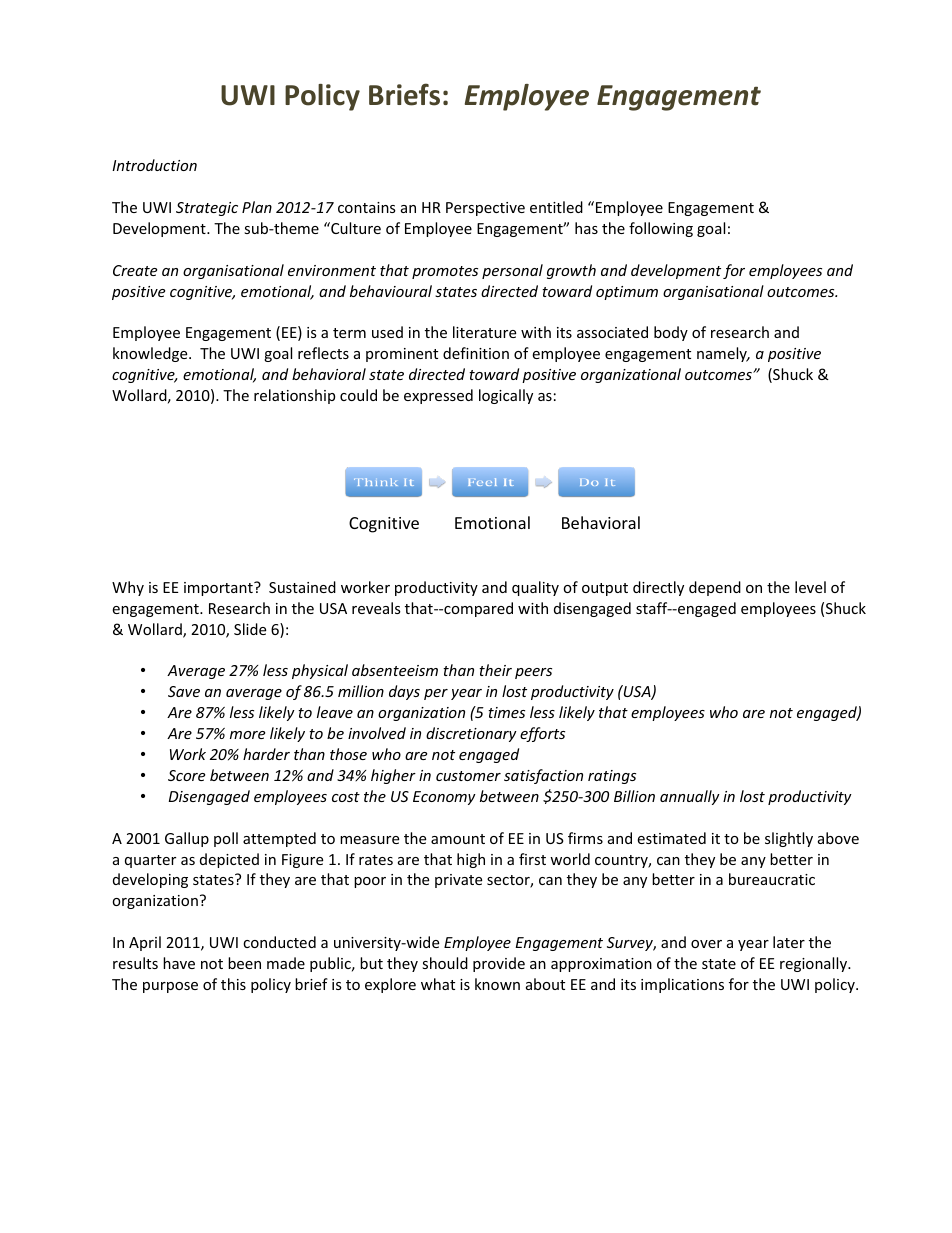 This screenshot has height=1233, width=952. I want to click on later, so click(789, 942).
